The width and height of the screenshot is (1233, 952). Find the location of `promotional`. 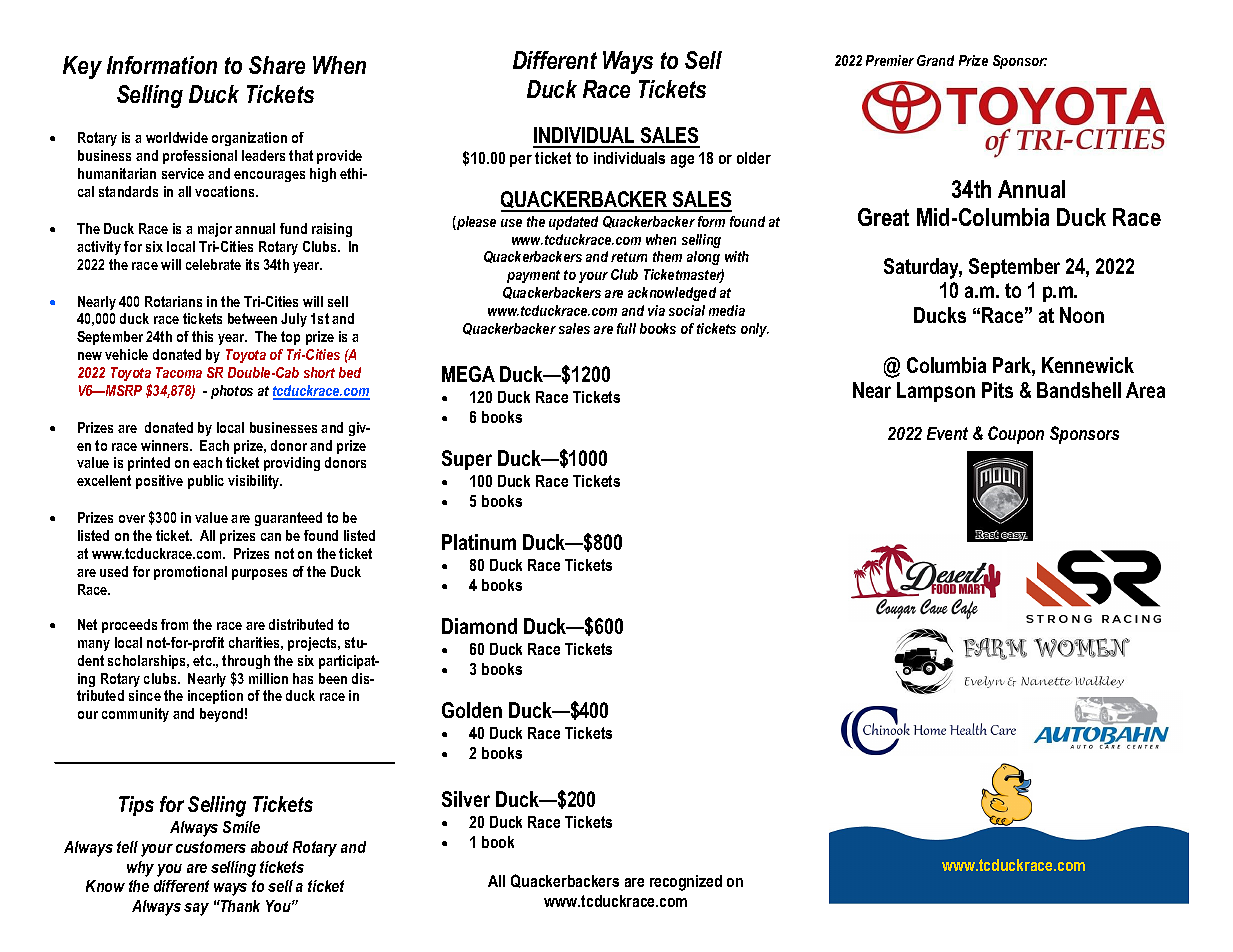

promotional is located at coordinates (190, 573).
